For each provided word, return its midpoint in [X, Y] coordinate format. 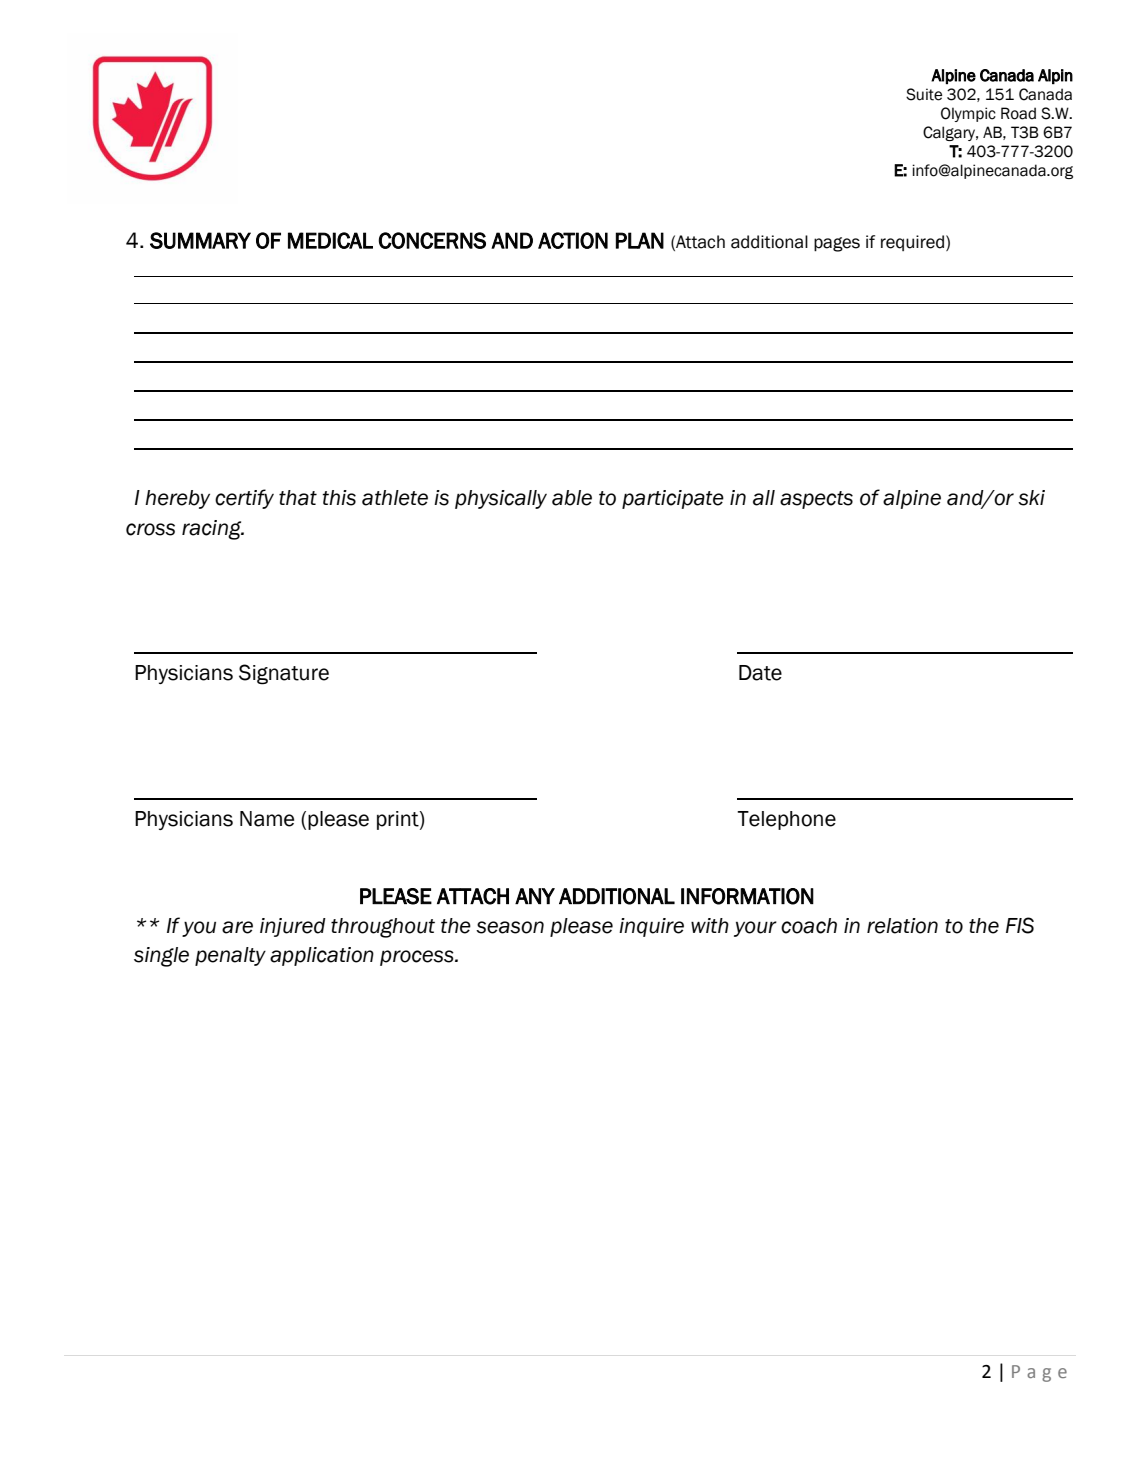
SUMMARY [200, 240]
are [237, 927]
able [572, 498]
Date [760, 673]
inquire [651, 927]
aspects [816, 500]
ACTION [573, 240]
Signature [284, 674]
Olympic [968, 114]
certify [244, 499]
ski [1031, 498]
